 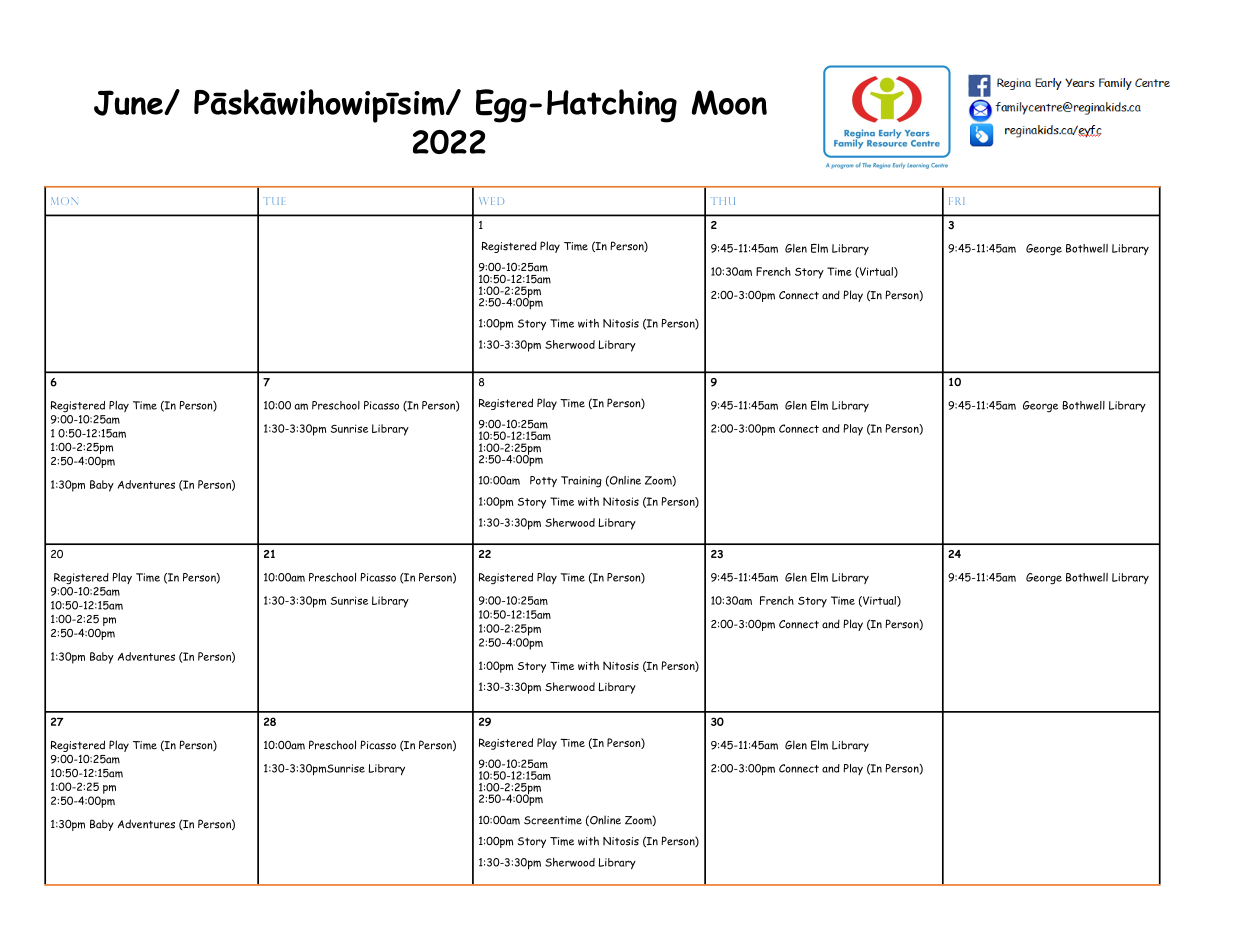 I want to click on Training, so click(x=581, y=482).
